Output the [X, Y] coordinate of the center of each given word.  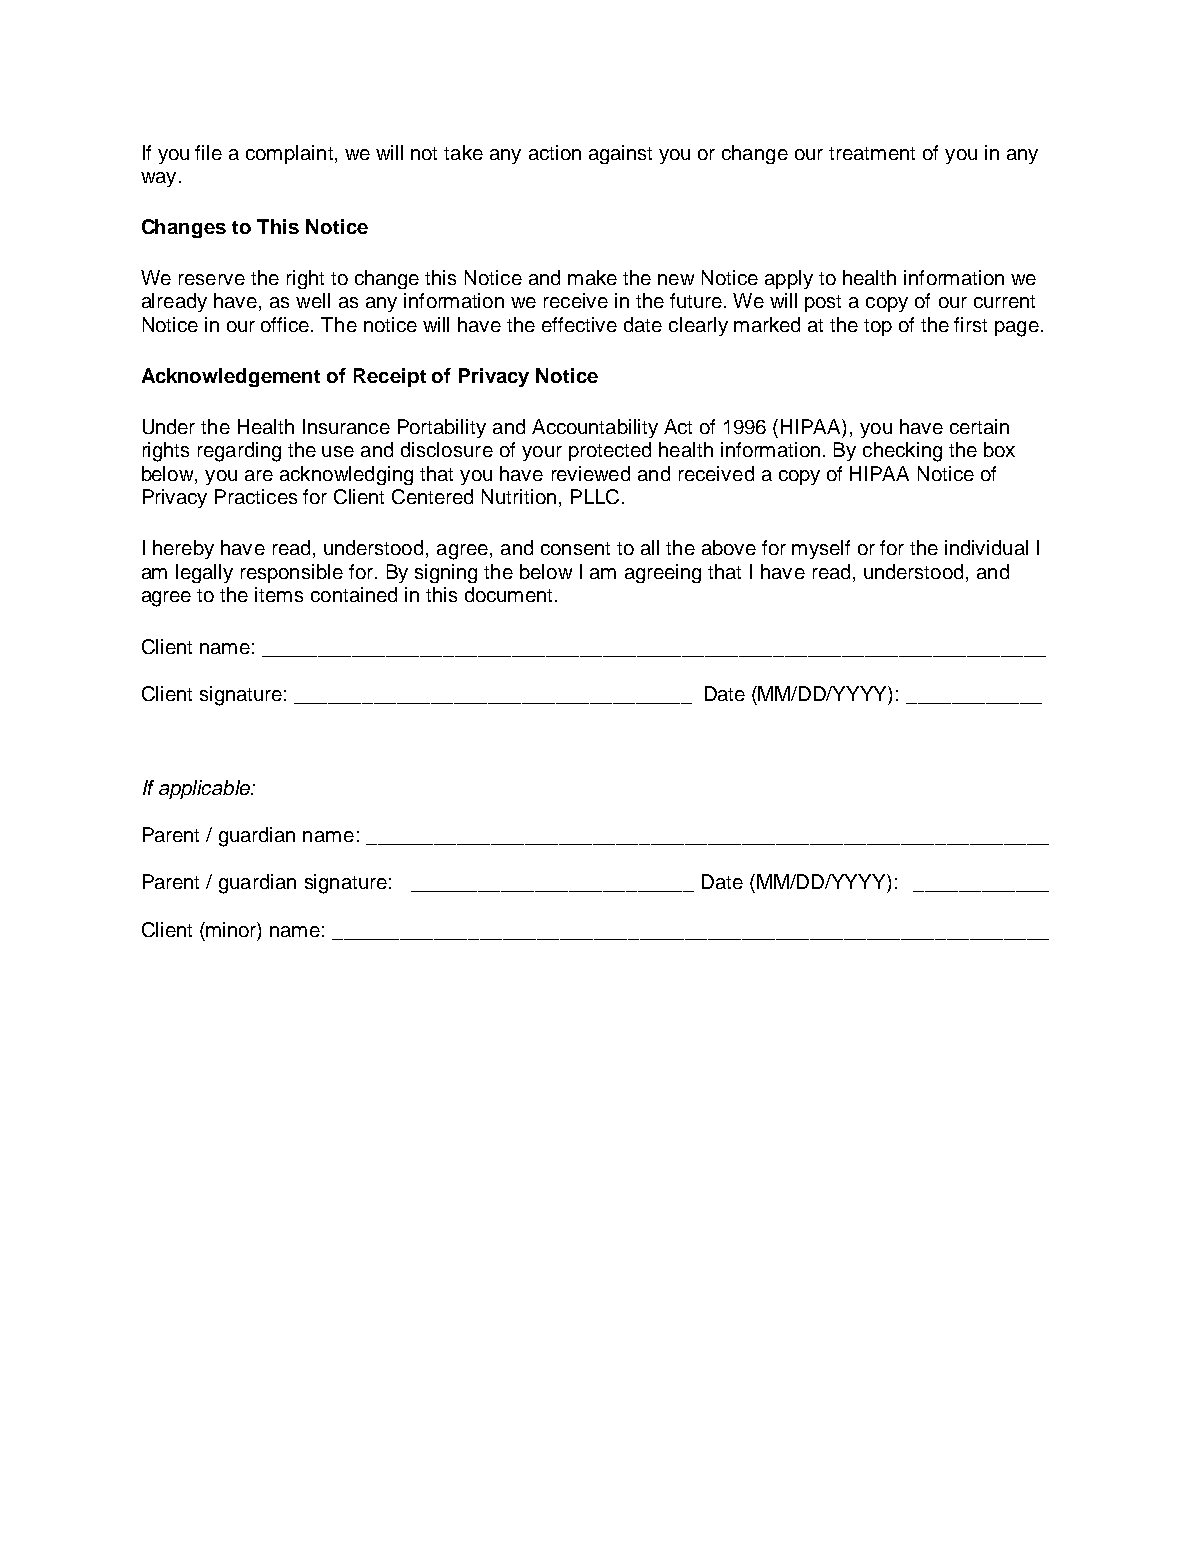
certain [979, 426]
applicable [205, 789]
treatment [872, 153]
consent [575, 548]
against [620, 154]
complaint [289, 154]
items [279, 594]
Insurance [346, 426]
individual [986, 547]
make [592, 277]
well [313, 300]
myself [821, 549]
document [508, 594]
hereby [183, 549]
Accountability [595, 428]
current [1004, 301]
